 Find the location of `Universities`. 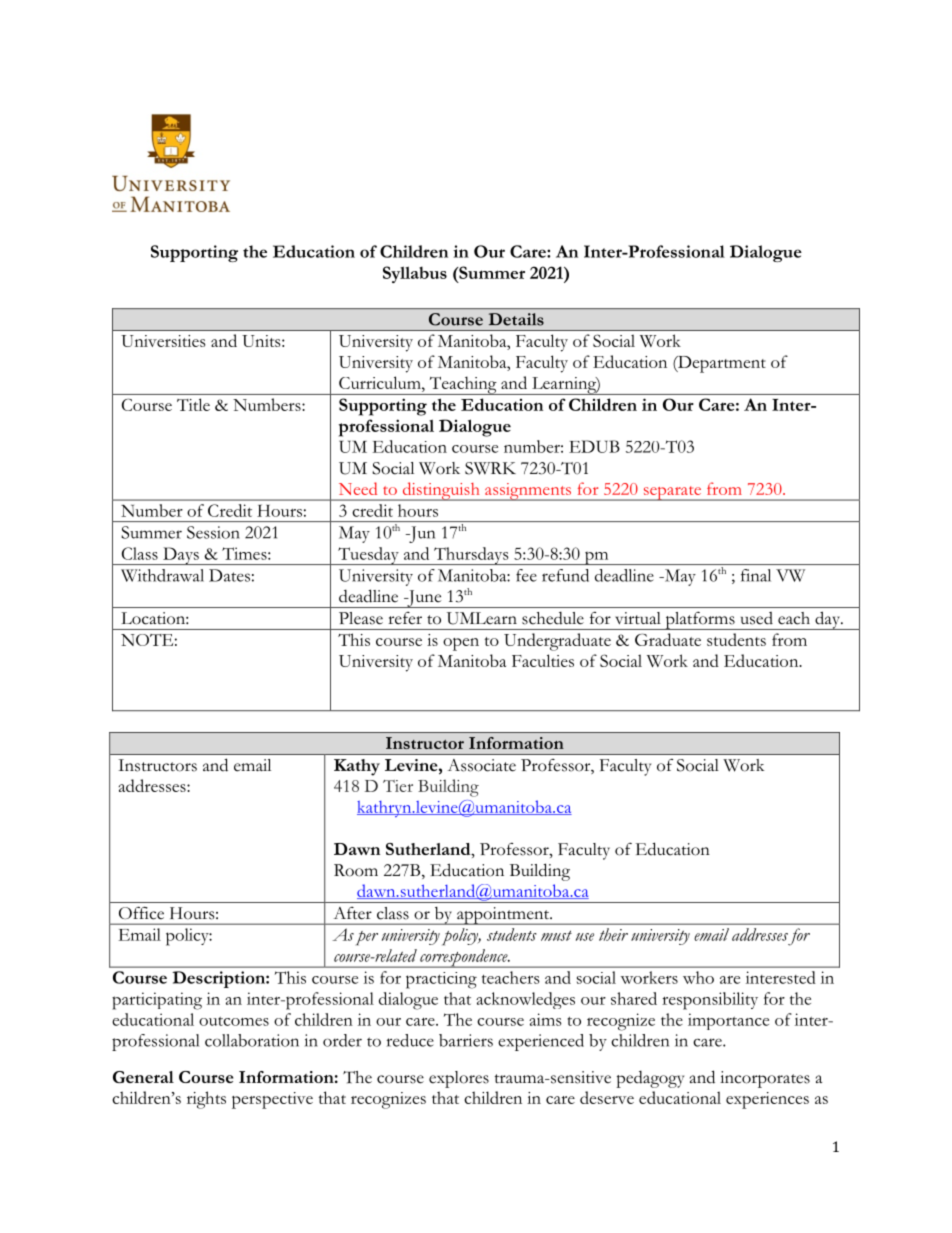

Universities is located at coordinates (163, 341).
